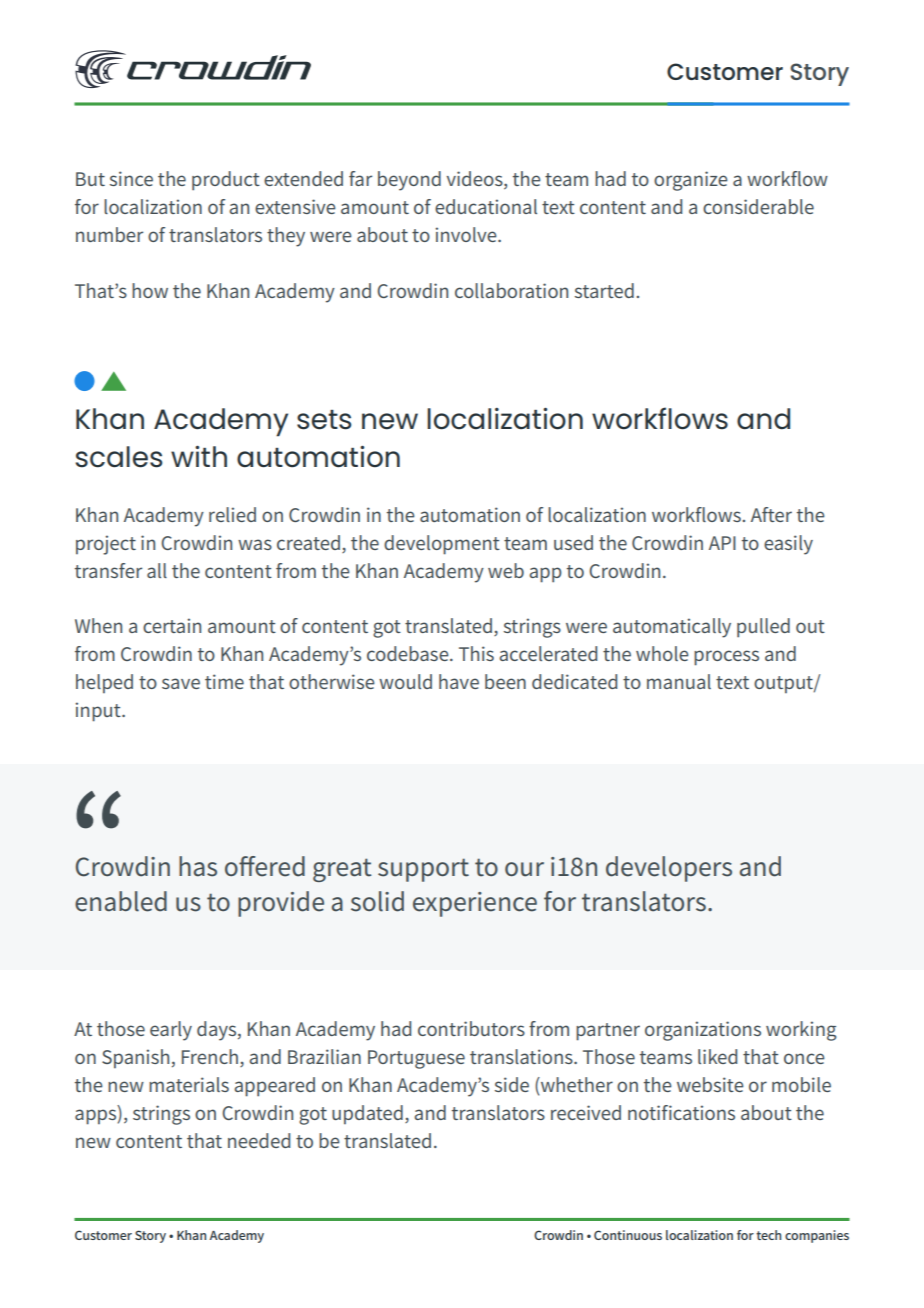  What do you see at coordinates (367, 1114) in the screenshot?
I see `updated` at bounding box center [367, 1114].
